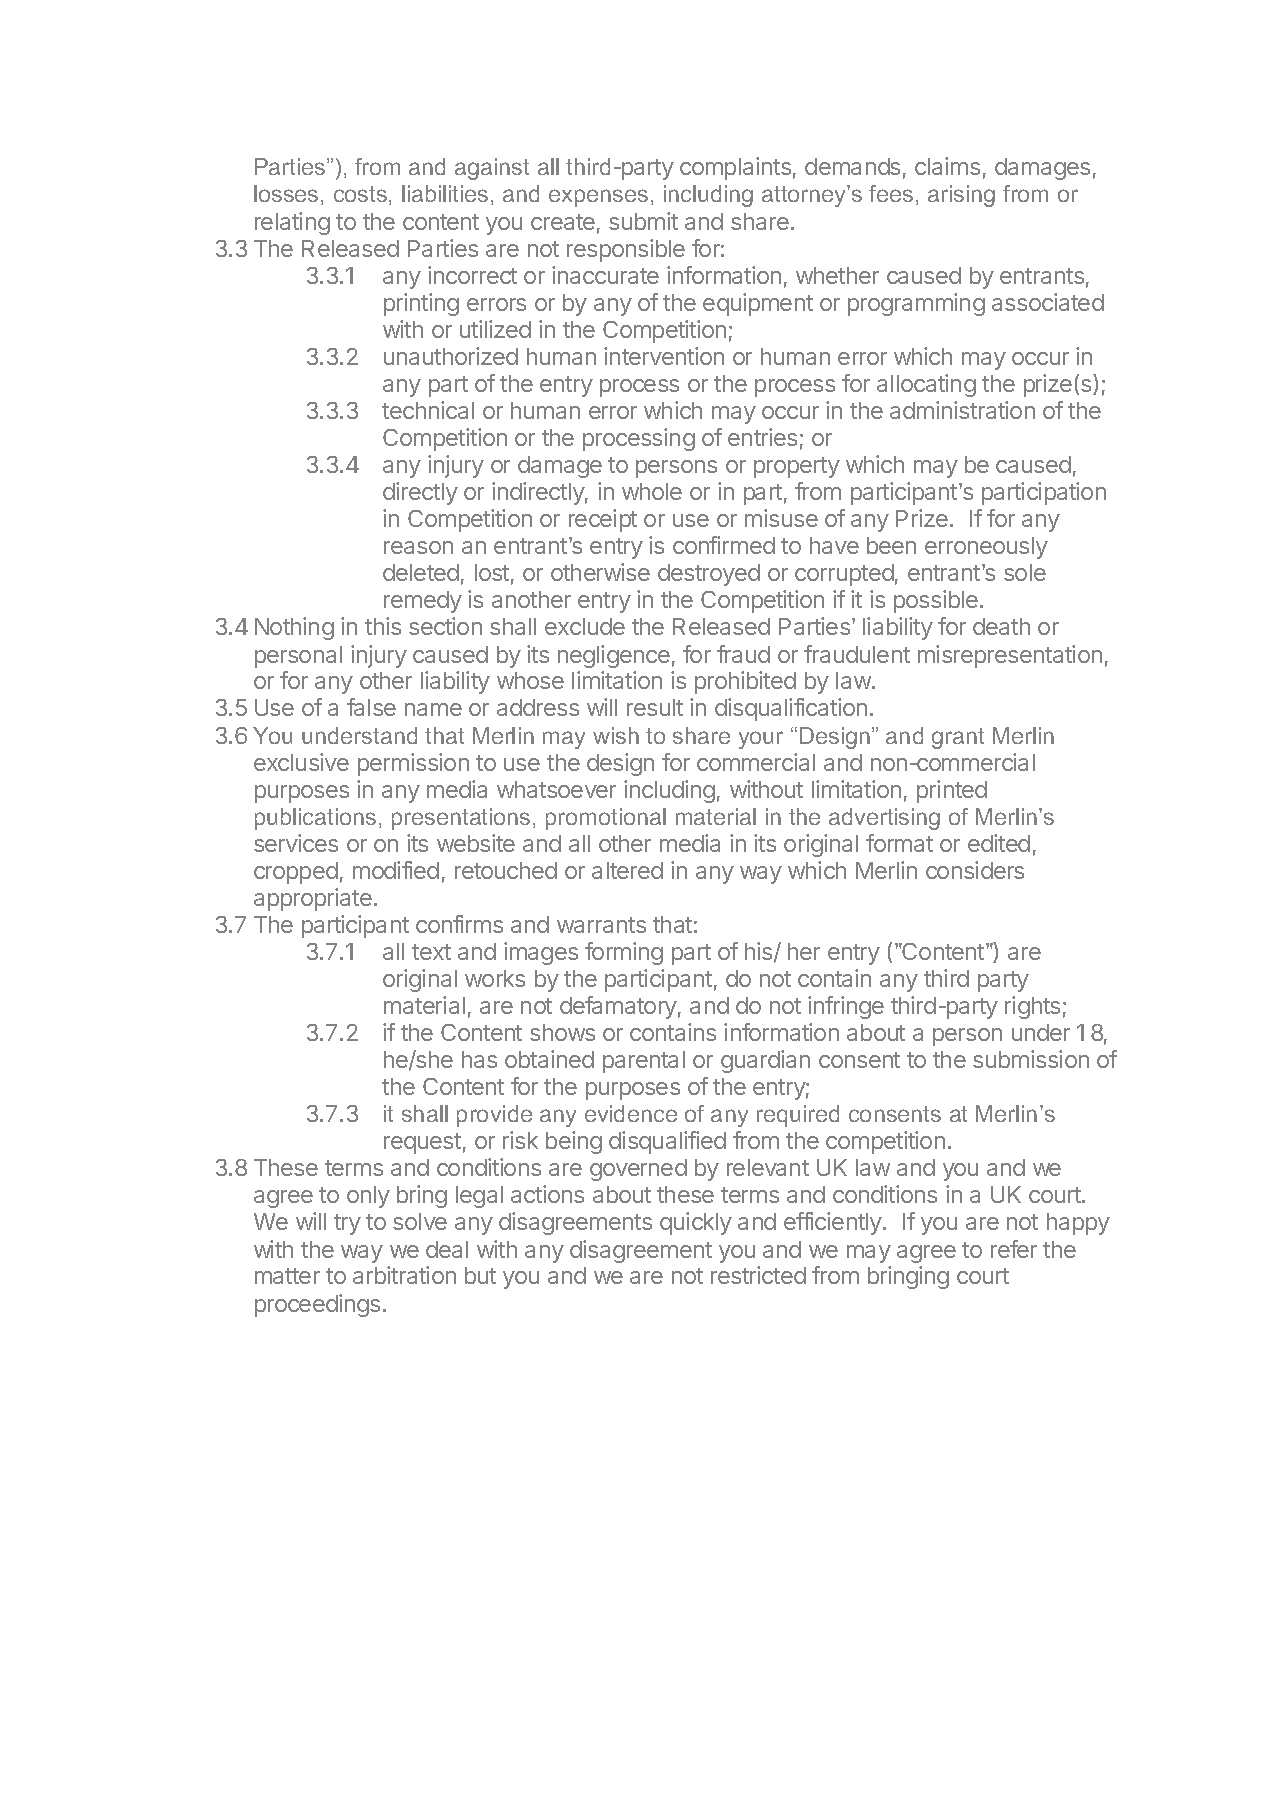 The image size is (1273, 1800). I want to click on parental, so click(644, 1062).
